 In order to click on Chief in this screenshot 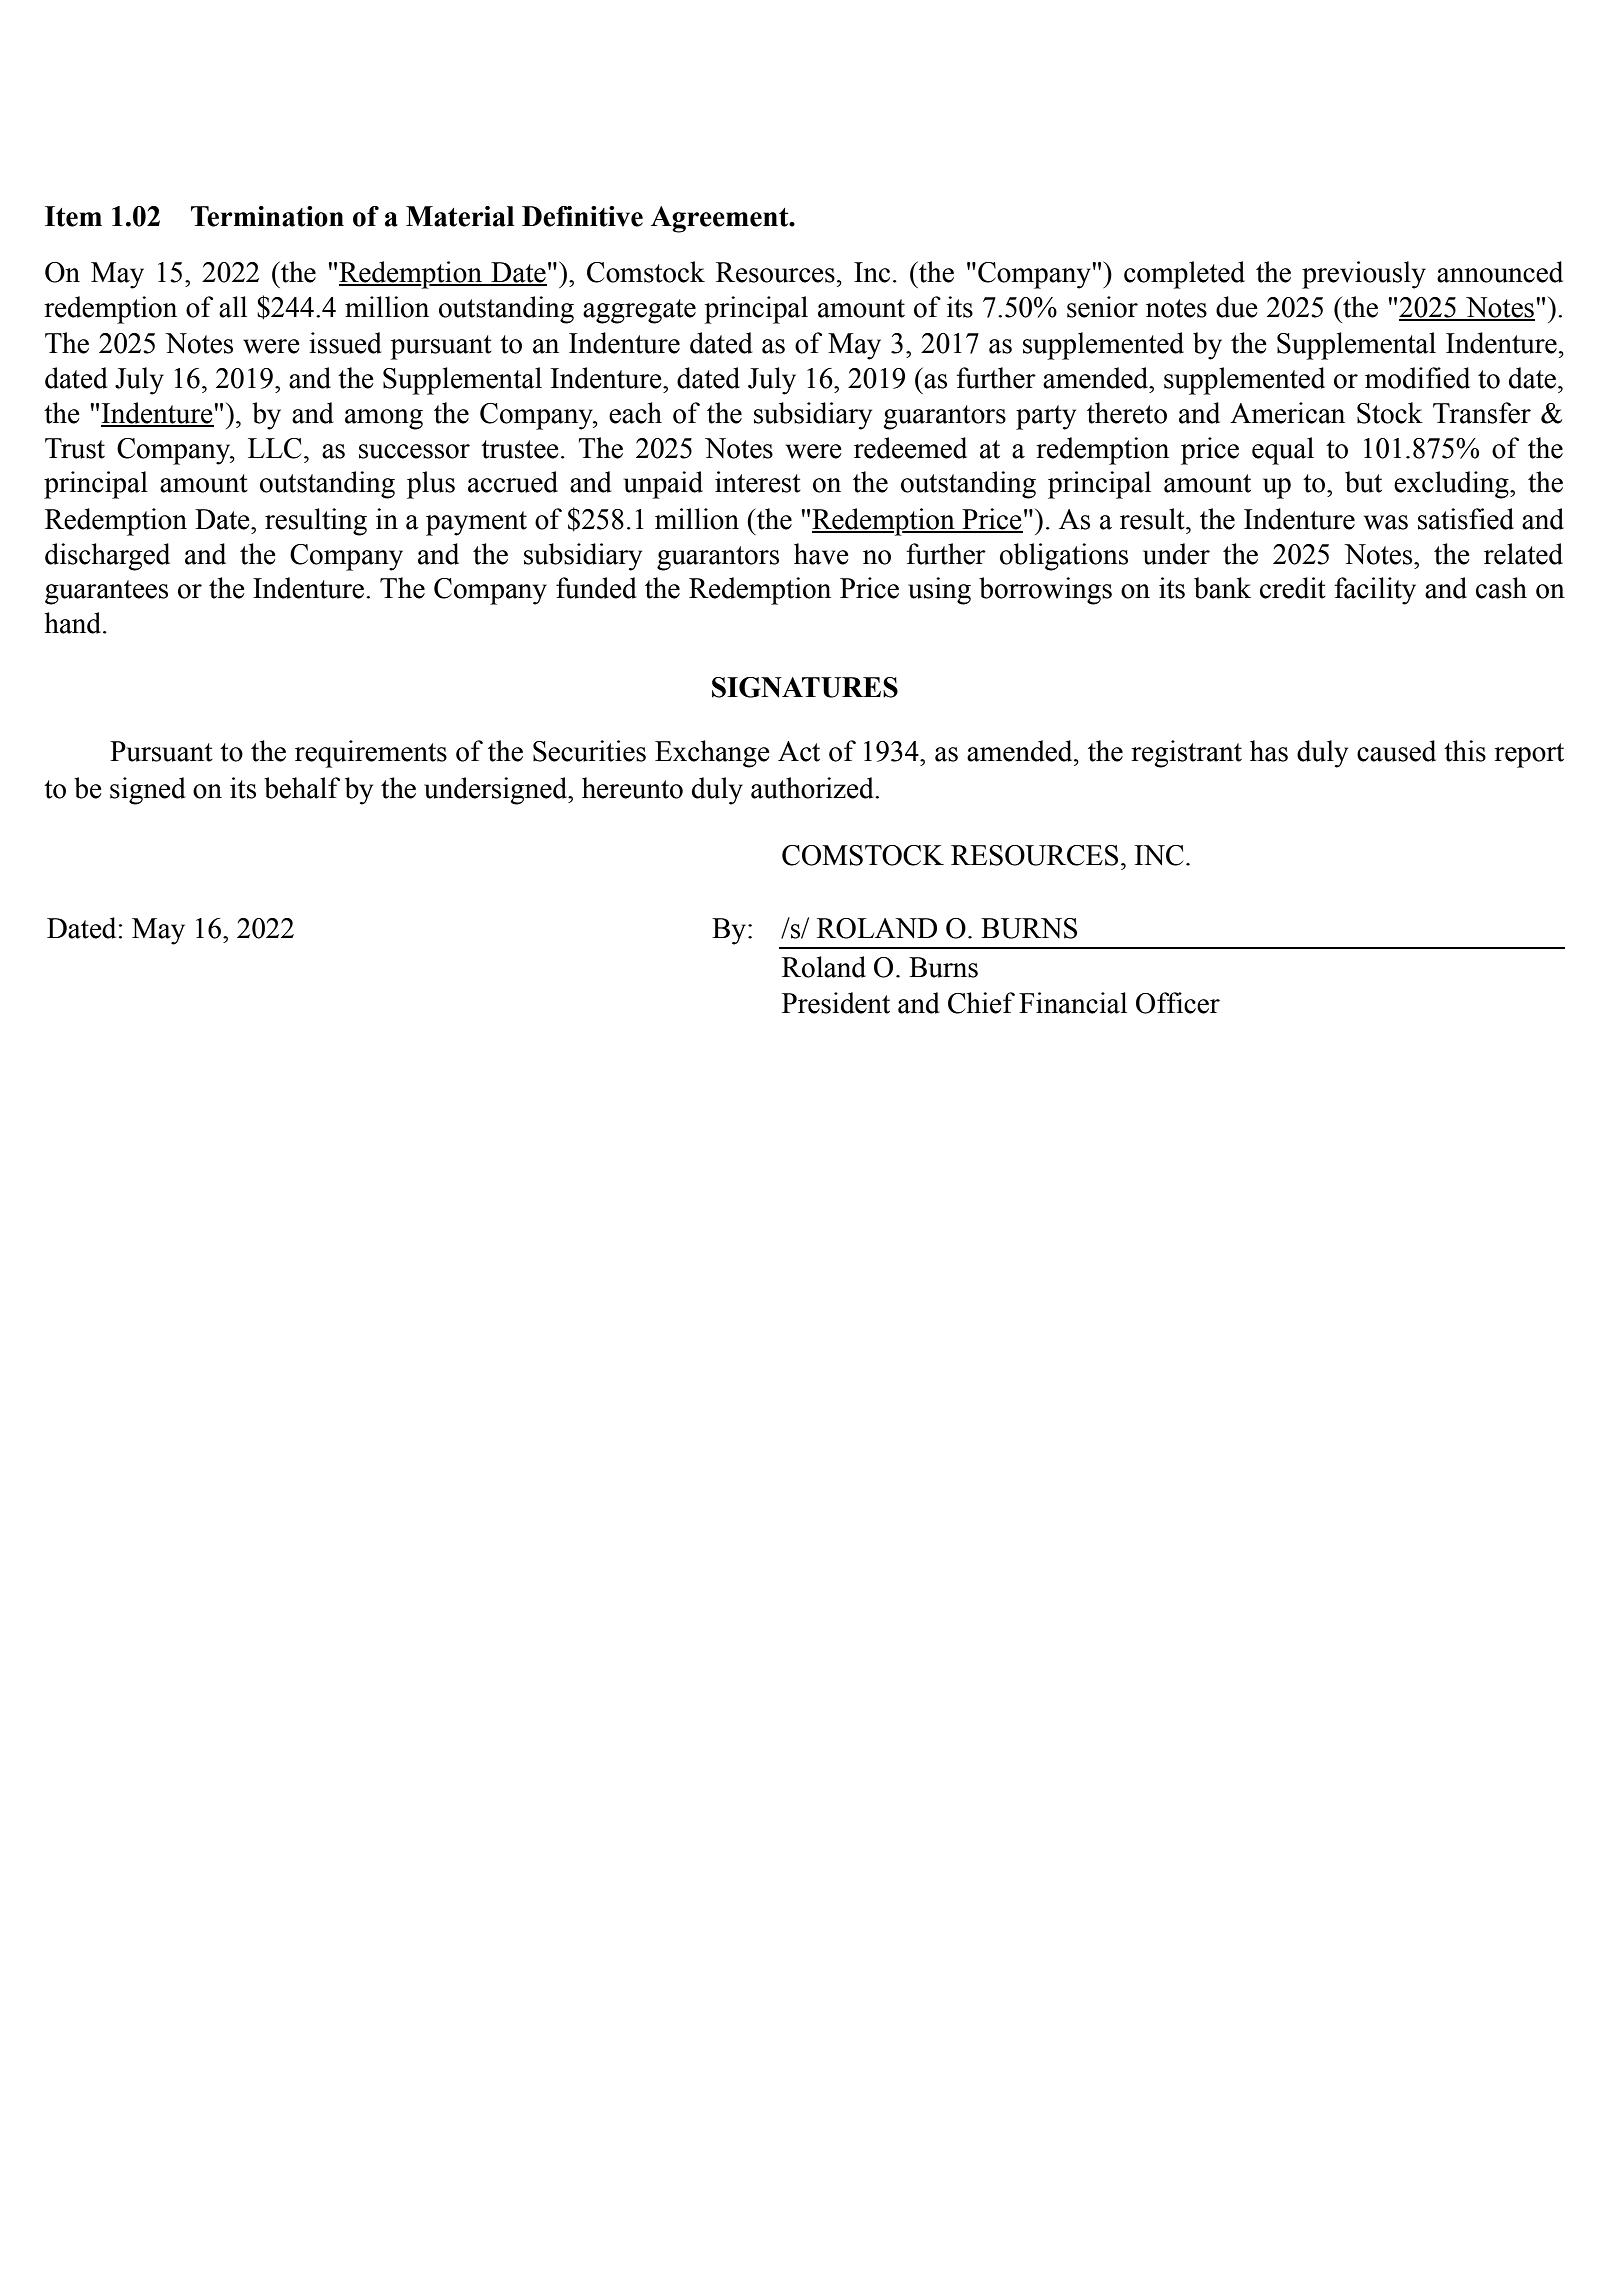, I will do `click(981, 1003)`.
